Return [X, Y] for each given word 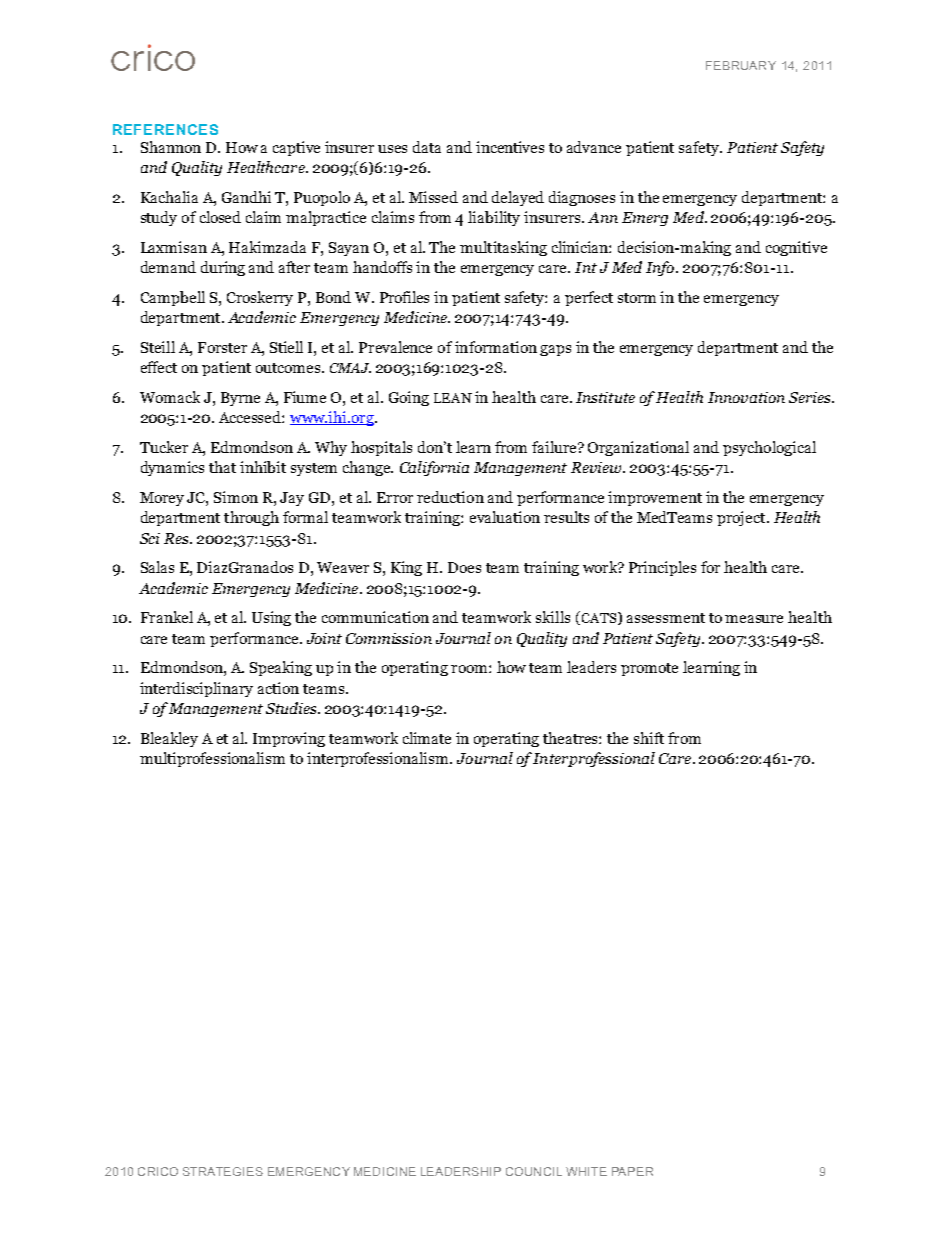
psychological [769, 448]
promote [649, 669]
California [434, 468]
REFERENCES [165, 129]
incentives [510, 147]
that [222, 467]
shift [649, 738]
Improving [289, 739]
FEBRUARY [741, 65]
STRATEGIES [223, 1171]
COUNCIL [534, 1171]
